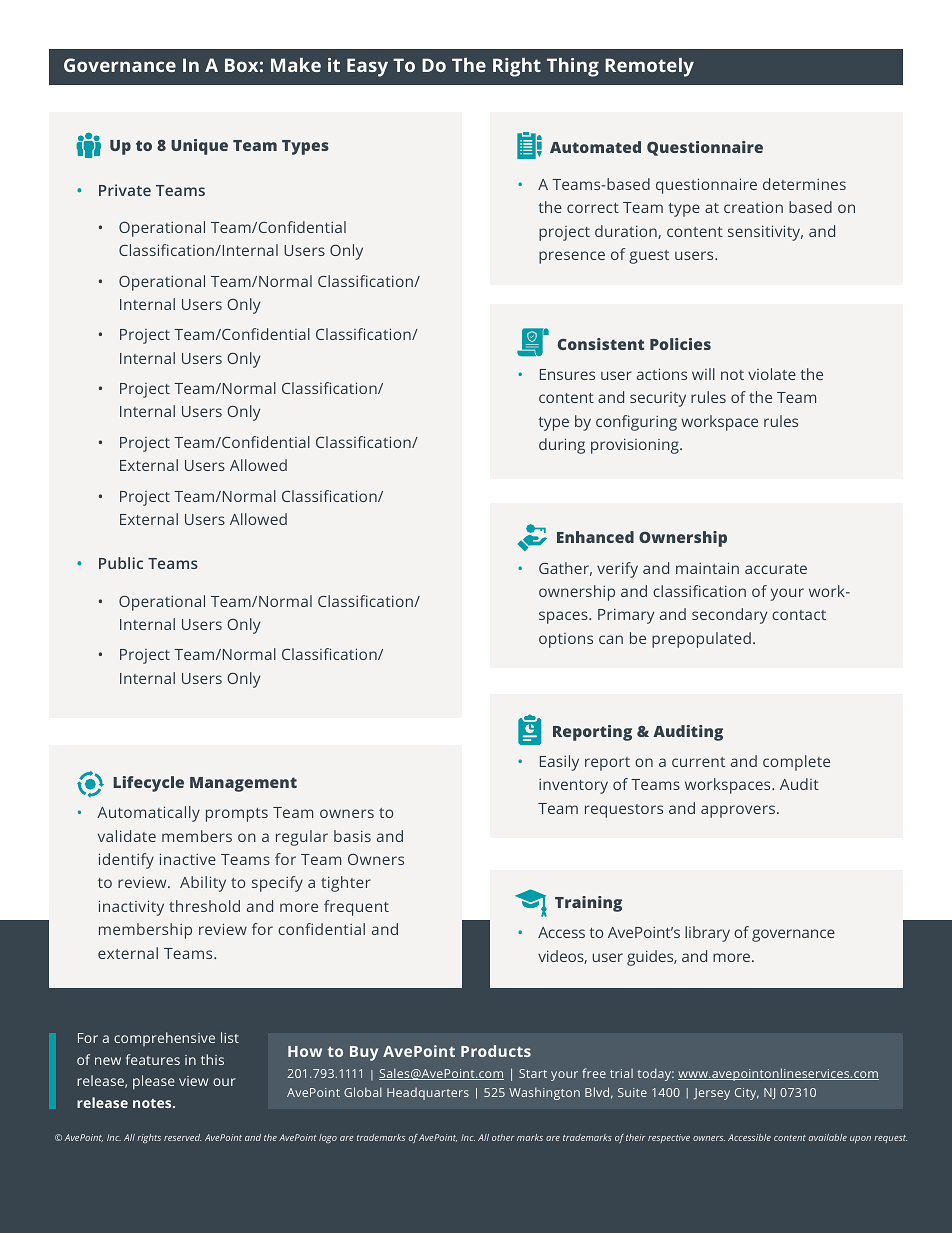 The height and width of the screenshot is (1233, 952). Describe the element at coordinates (503, 1137) in the screenshot. I see `other` at that location.
